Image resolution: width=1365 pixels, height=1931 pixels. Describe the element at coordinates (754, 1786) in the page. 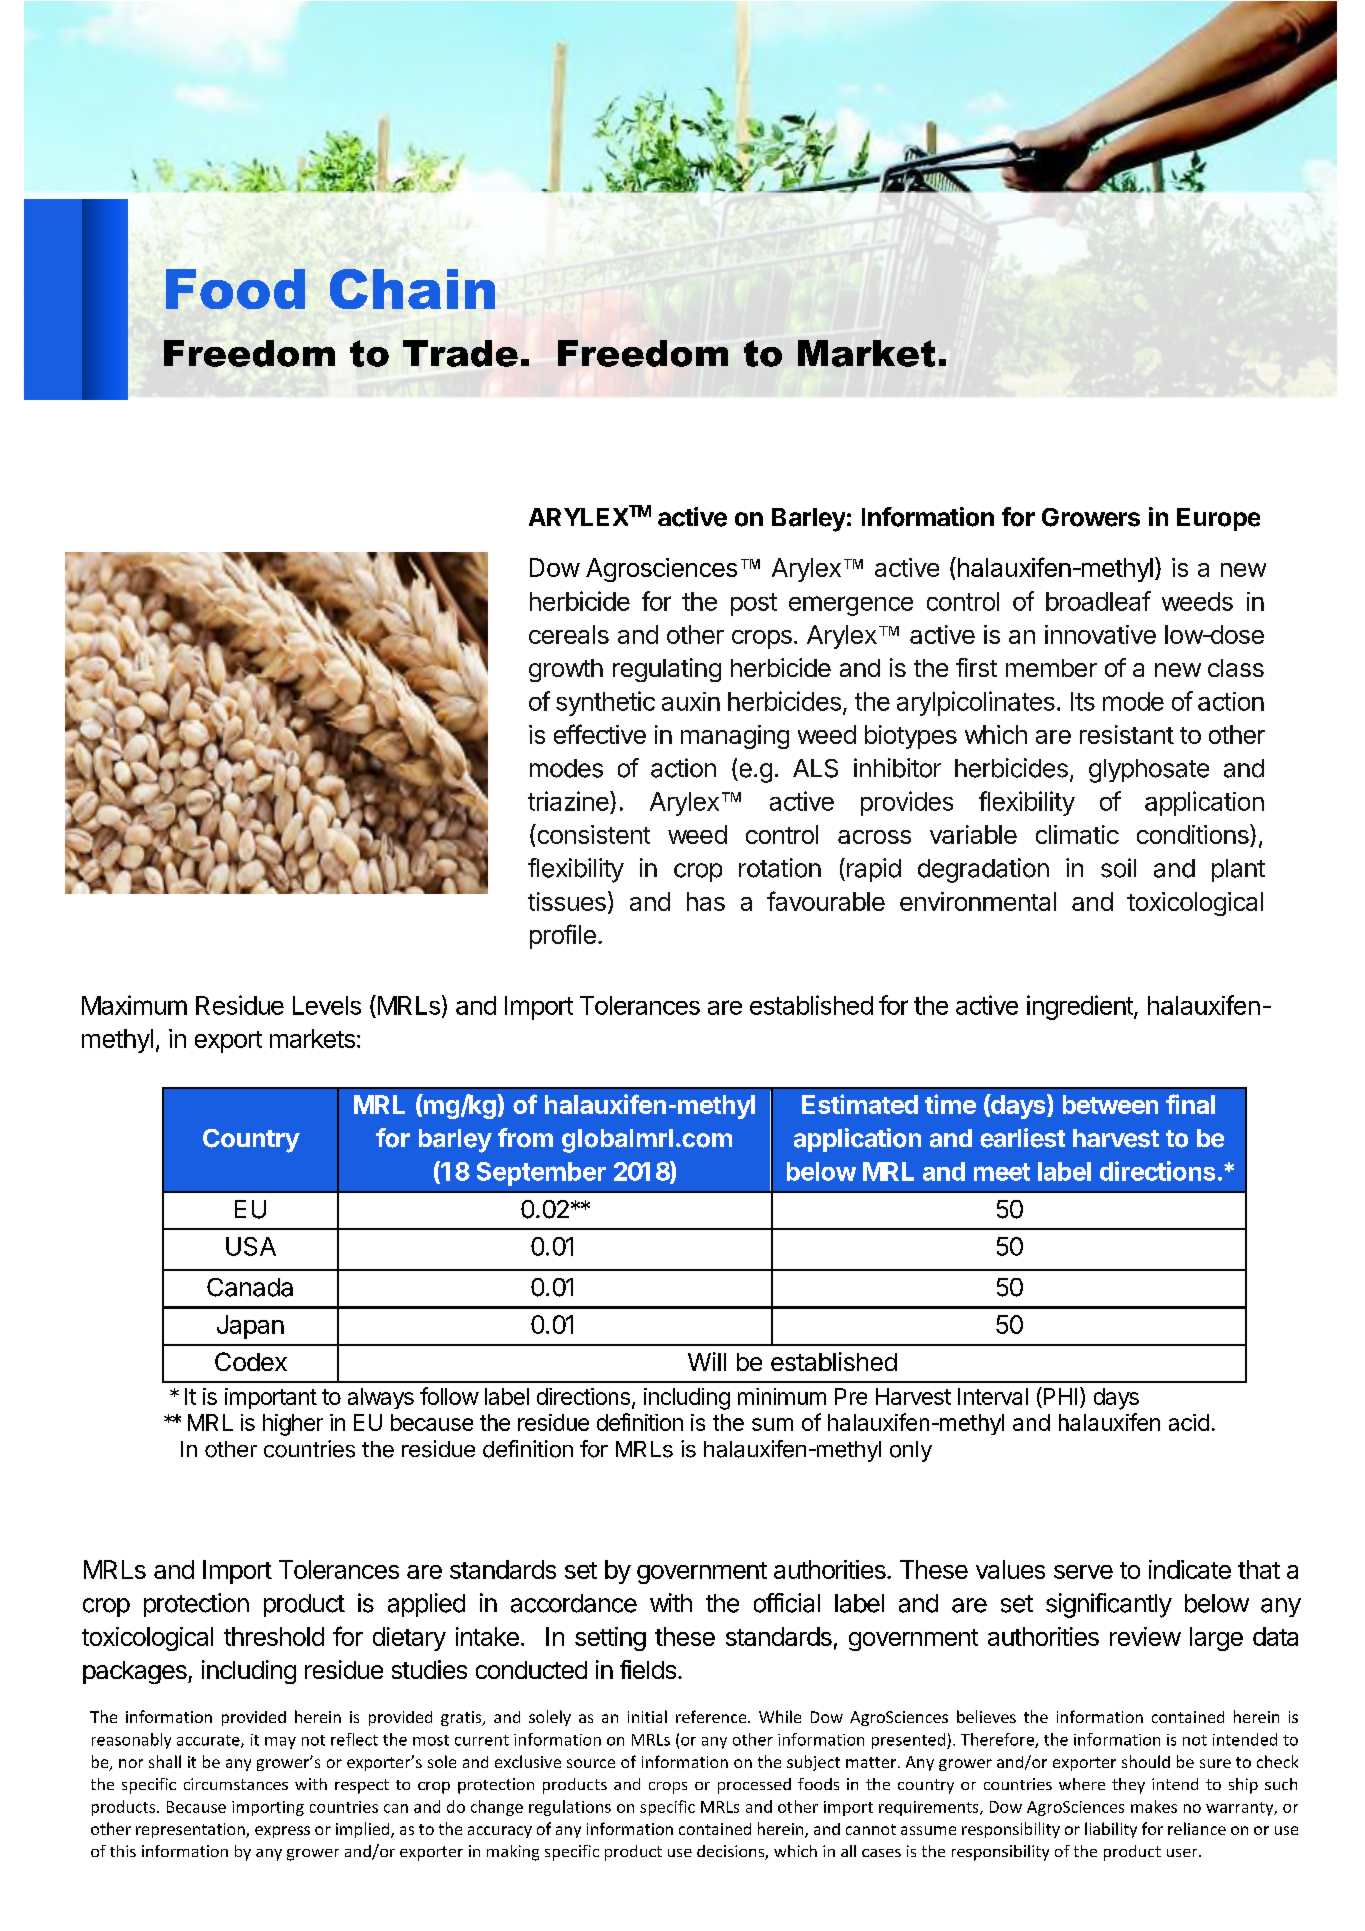

I see `processed` at that location.
